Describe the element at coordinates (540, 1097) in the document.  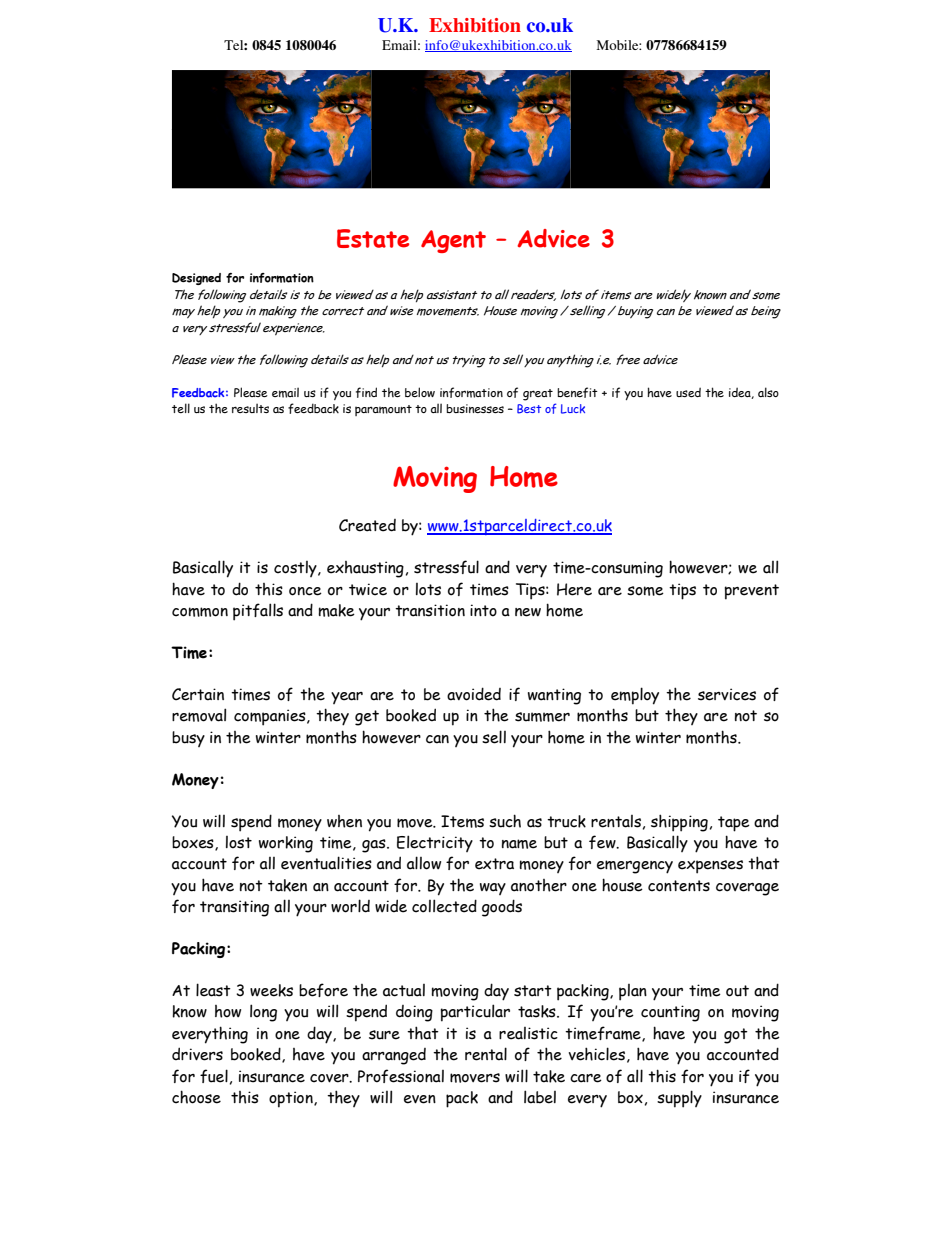
I see `label` at that location.
